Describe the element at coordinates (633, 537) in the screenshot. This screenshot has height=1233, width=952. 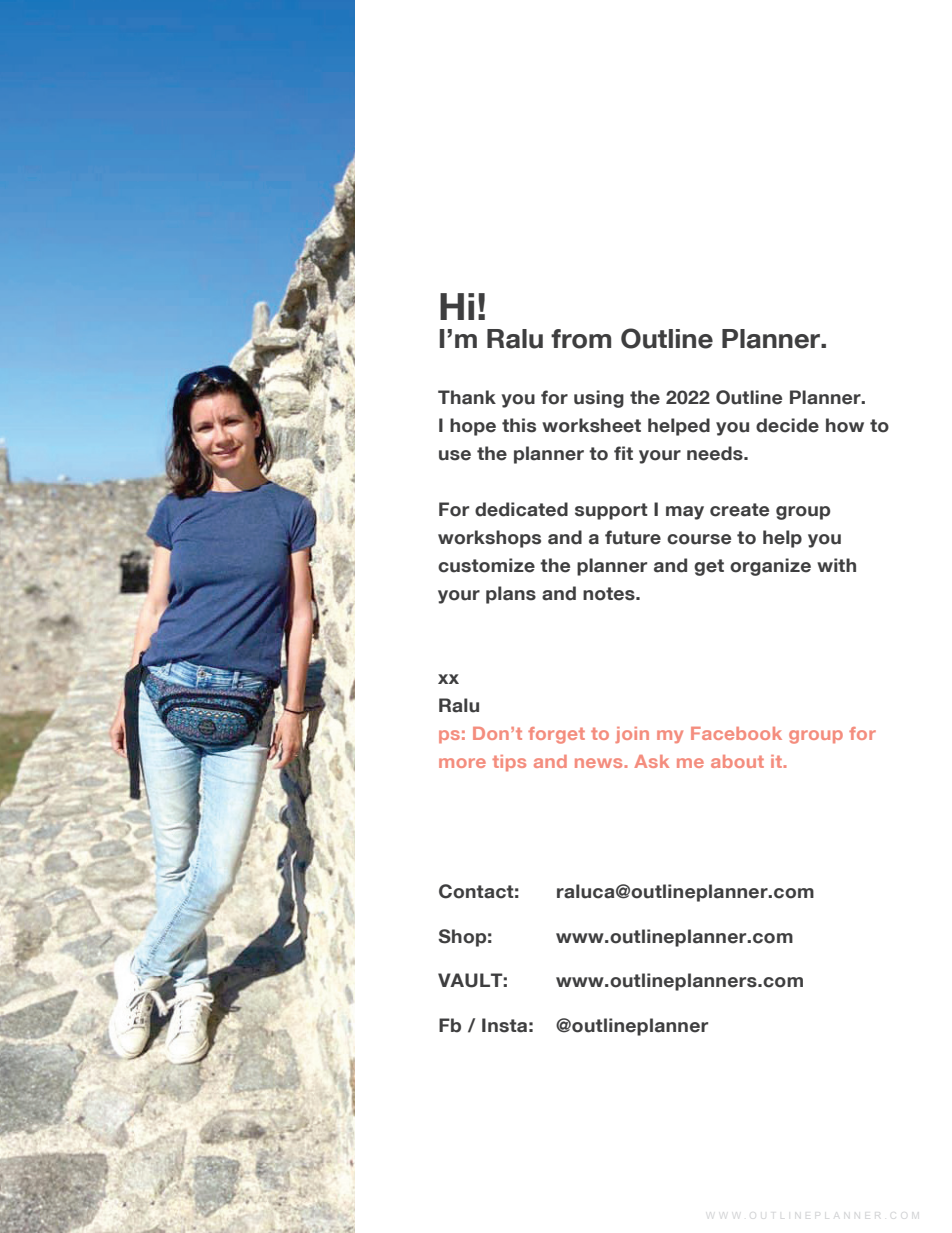
I see `future` at that location.
